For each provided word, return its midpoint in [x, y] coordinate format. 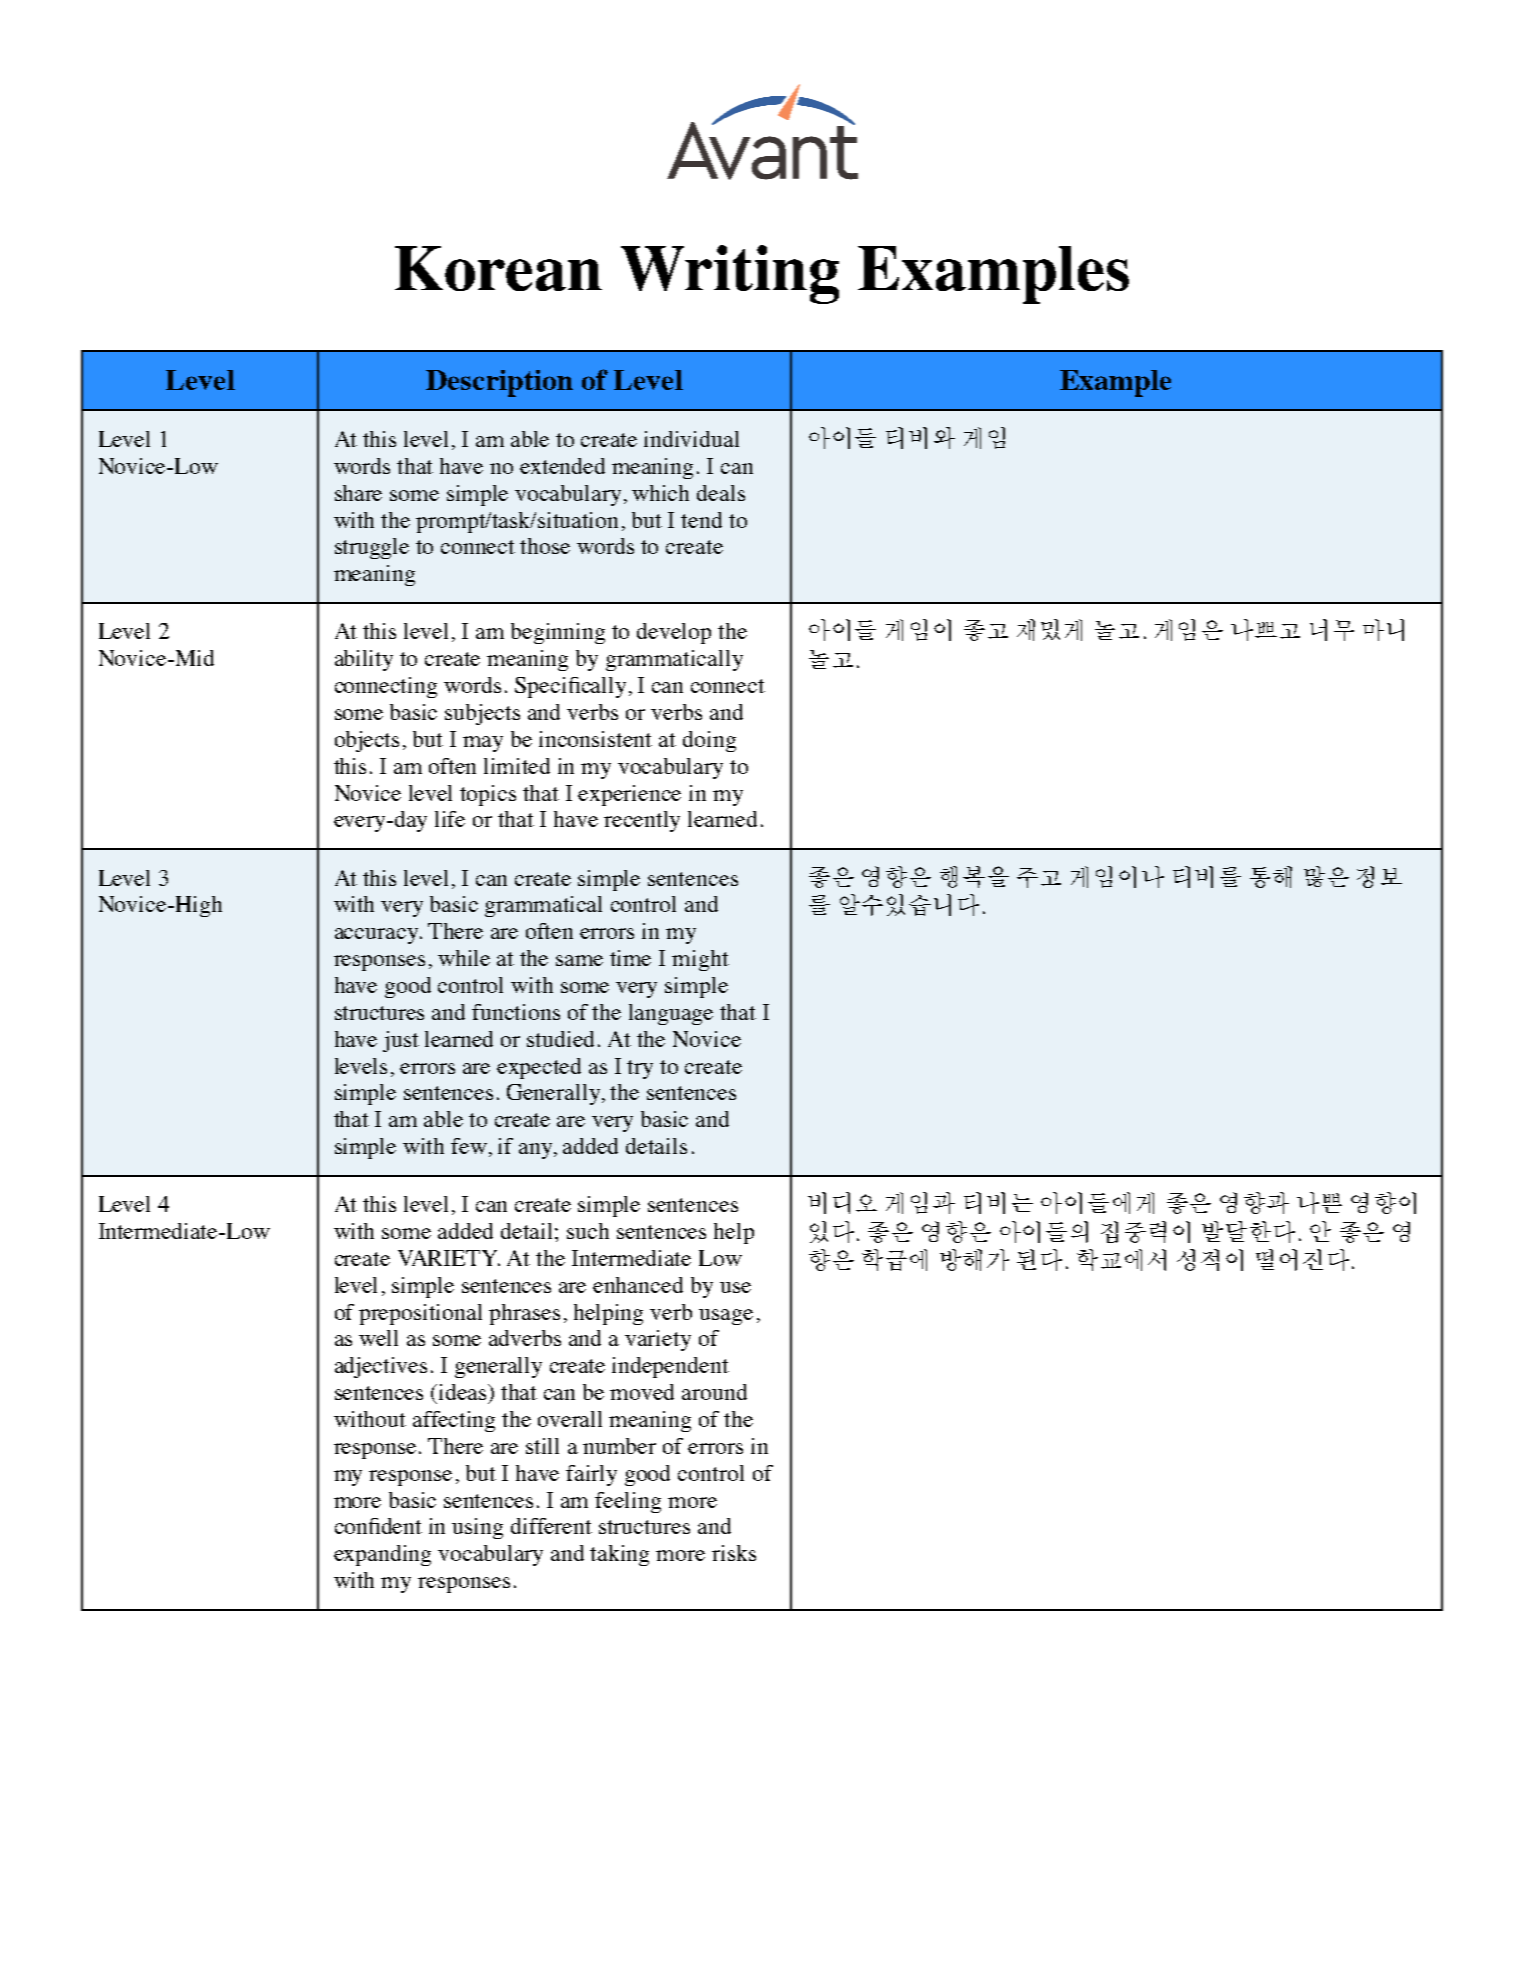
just [401, 1041]
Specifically [570, 687]
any [537, 1151]
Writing [730, 274]
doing [709, 741]
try [640, 1069]
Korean [498, 268]
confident [378, 1526]
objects [367, 741]
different [551, 1526]
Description [499, 383]
